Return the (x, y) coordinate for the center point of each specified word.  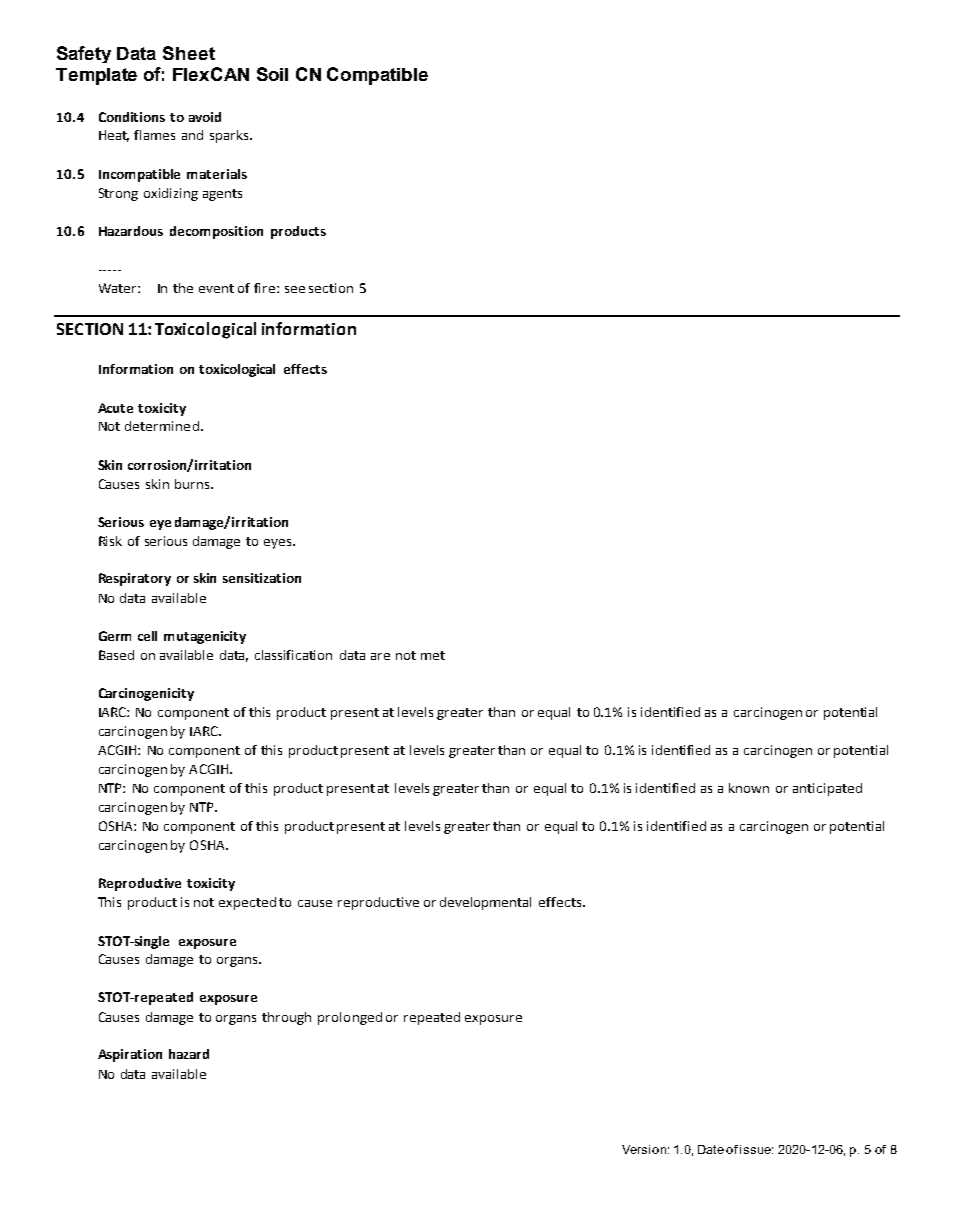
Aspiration (130, 1055)
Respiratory (135, 579)
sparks (230, 136)
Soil (272, 74)
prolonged (350, 1018)
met (433, 655)
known (749, 788)
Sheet (189, 53)
